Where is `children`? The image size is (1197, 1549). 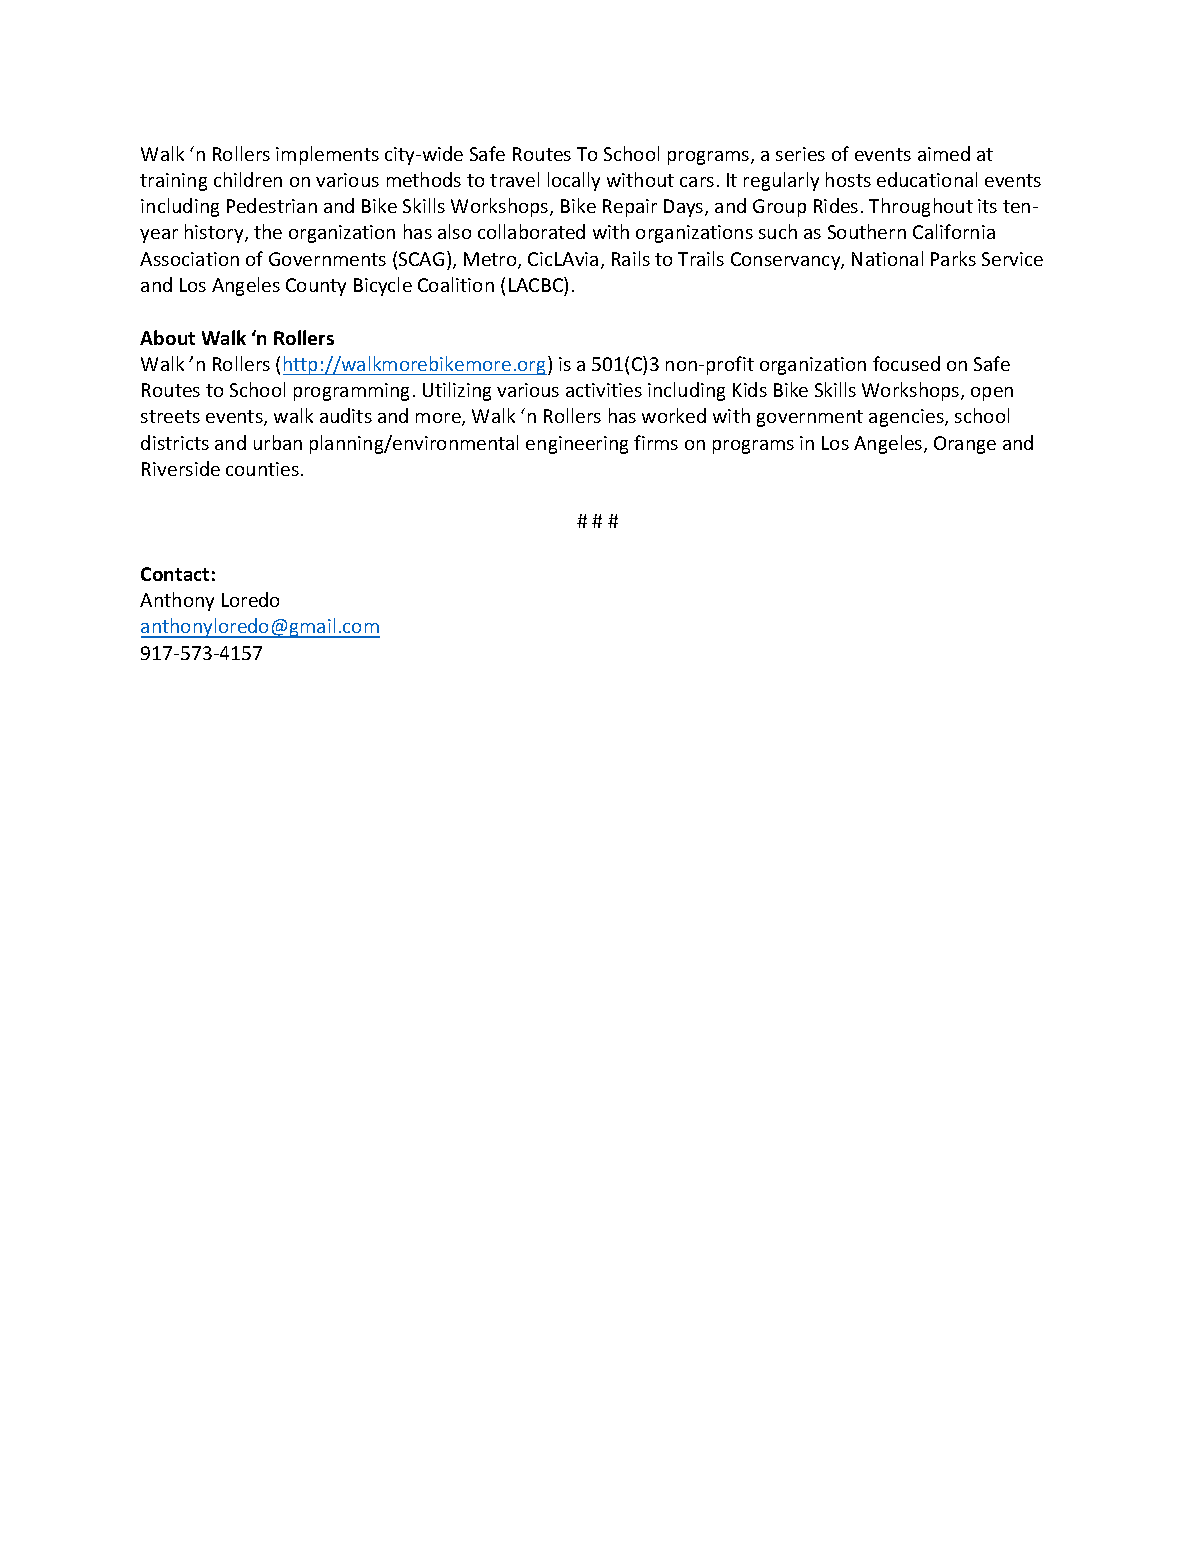 children is located at coordinates (248, 179).
